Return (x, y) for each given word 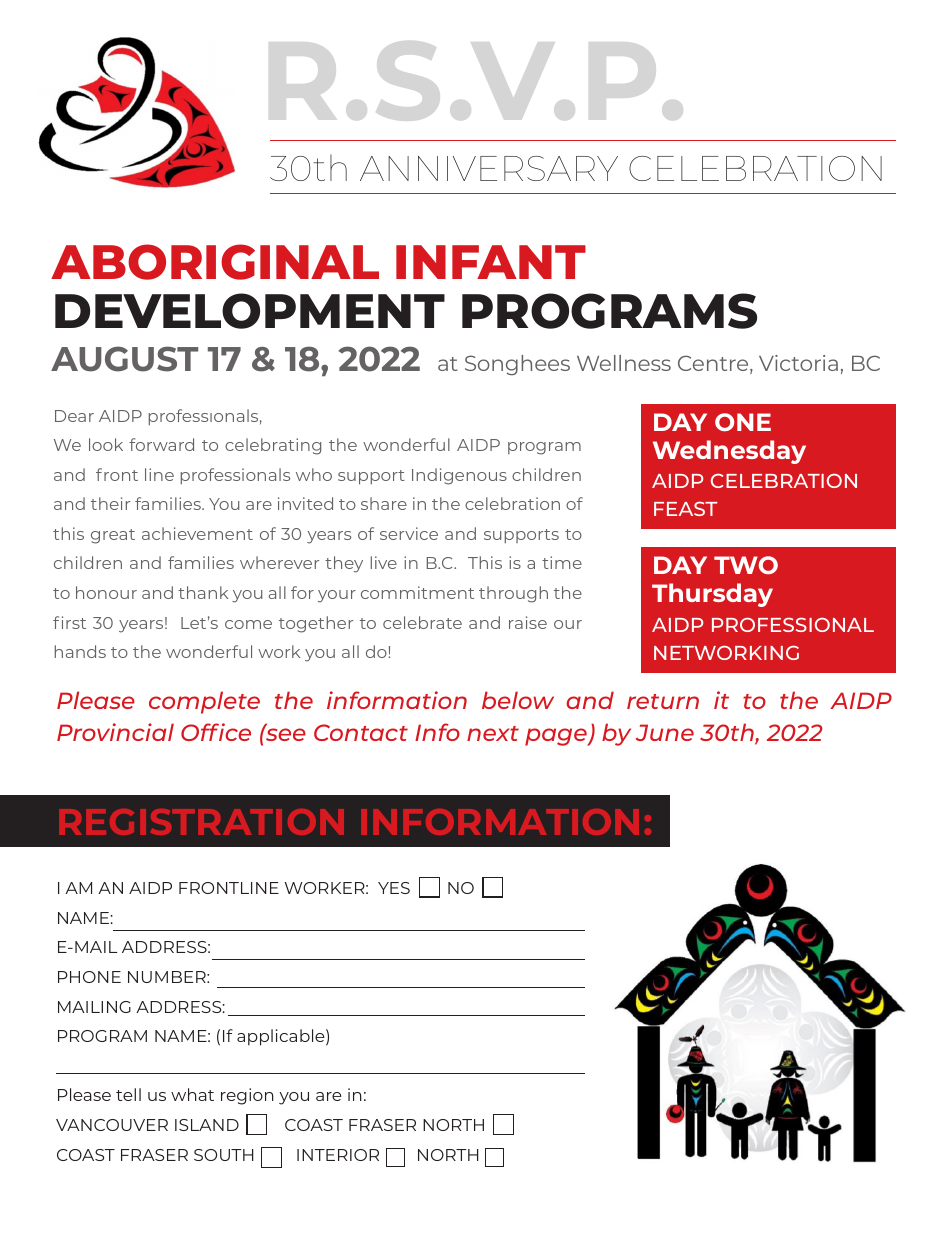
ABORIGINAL (215, 262)
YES (394, 888)
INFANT (491, 262)
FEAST (685, 509)
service (409, 533)
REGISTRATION (201, 822)
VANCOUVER (112, 1125)
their (110, 503)
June (665, 732)
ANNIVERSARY (489, 168)
